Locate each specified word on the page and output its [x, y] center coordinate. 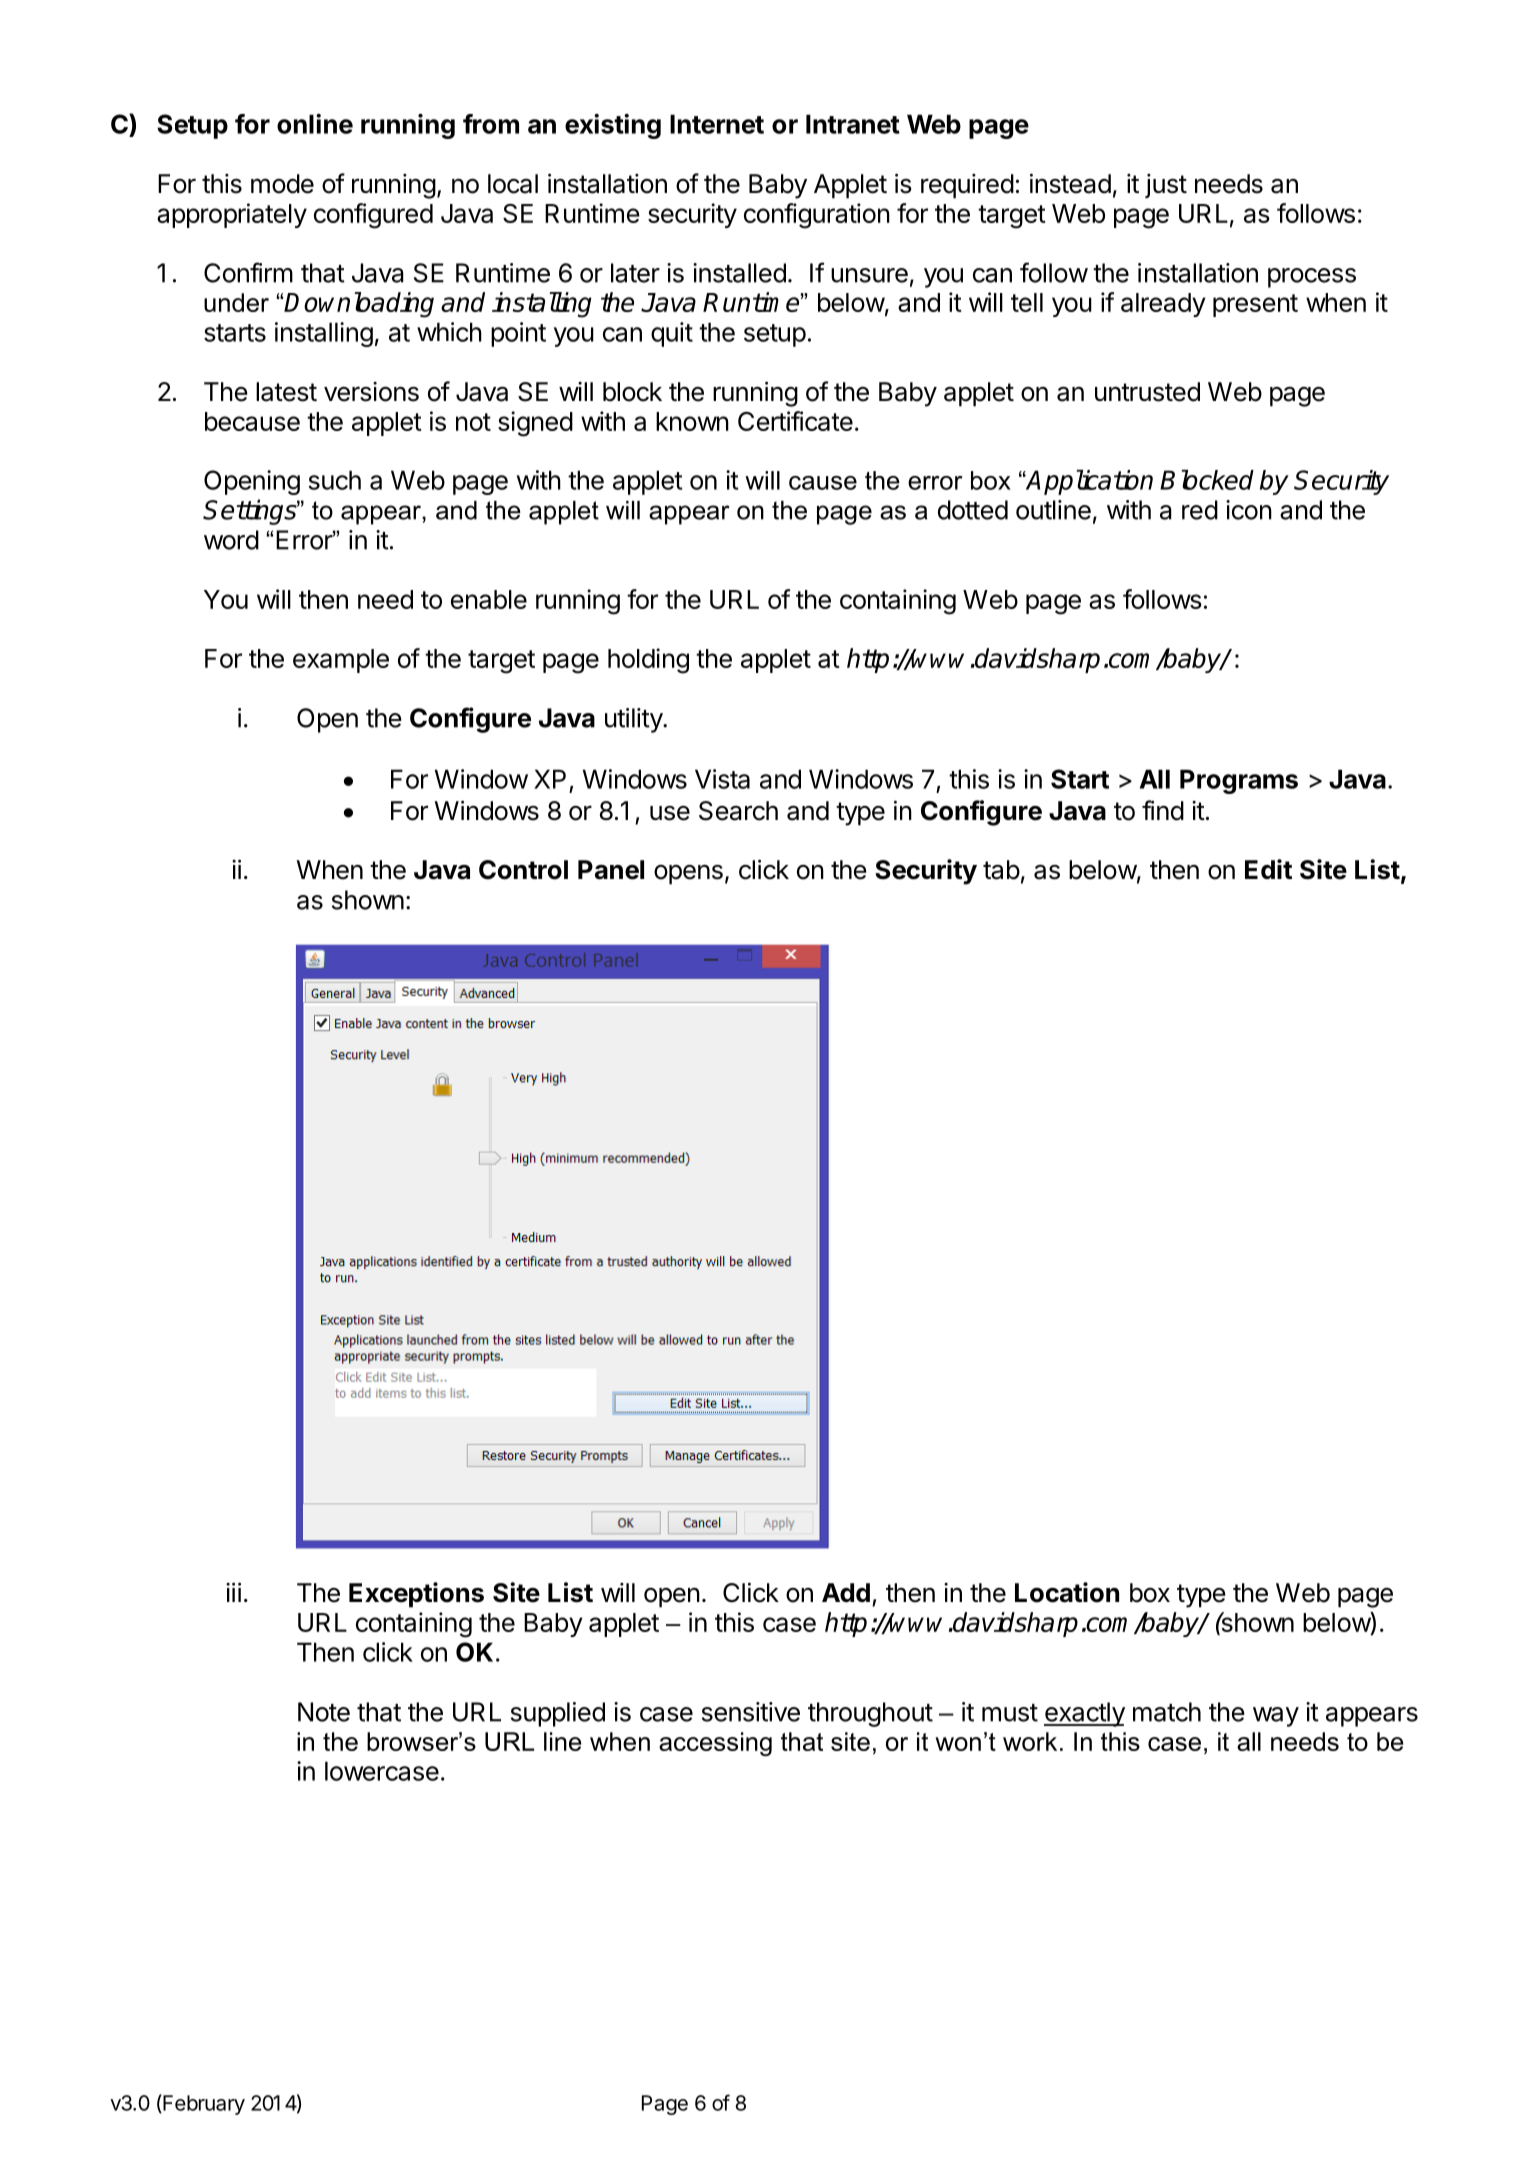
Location [1067, 1592]
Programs [1239, 781]
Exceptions [416, 1595]
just [1166, 186]
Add [846, 1592]
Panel [611, 870]
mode [282, 184]
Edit [1268, 869]
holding [648, 661]
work [1030, 1741]
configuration [817, 216]
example [341, 661]
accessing [715, 1744]
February [203, 2104]
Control [523, 870]
